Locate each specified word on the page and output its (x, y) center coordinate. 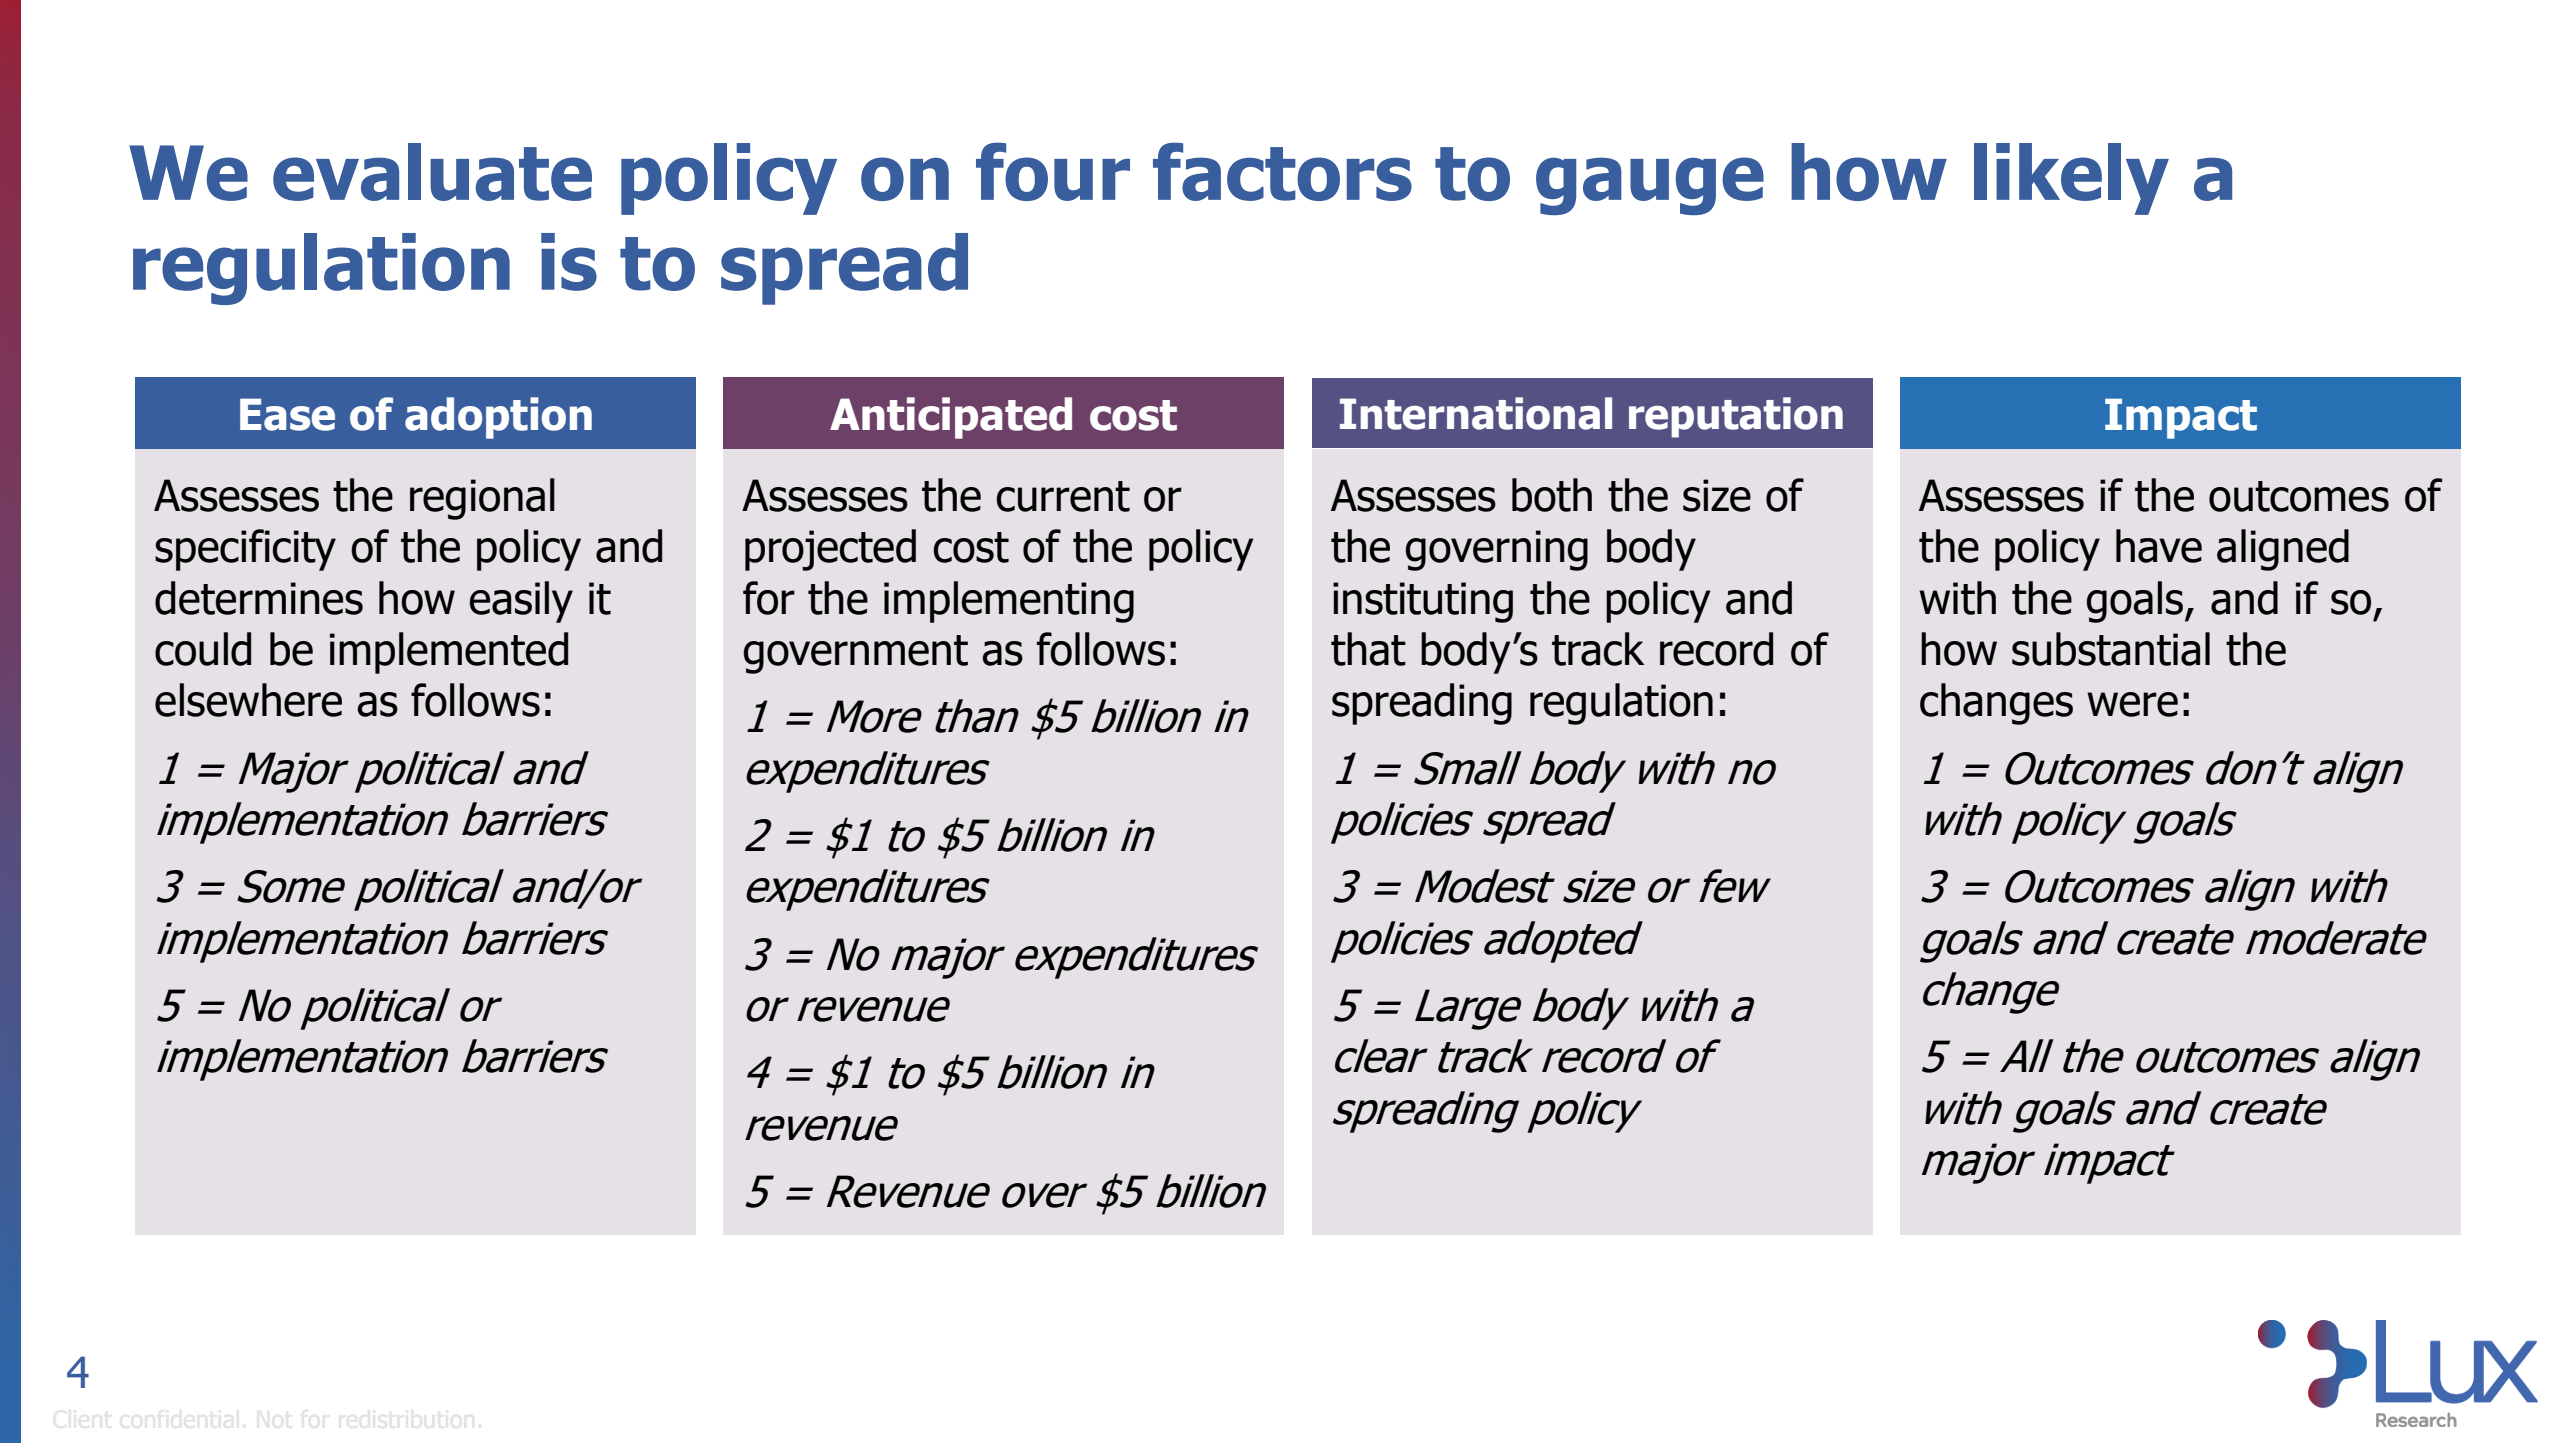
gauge (1650, 186)
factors (1282, 171)
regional (482, 499)
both (1552, 495)
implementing (1009, 602)
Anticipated (951, 418)
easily (521, 602)
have (2159, 546)
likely (2071, 179)
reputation (1736, 417)
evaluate (432, 172)
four (1053, 171)
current (1063, 496)
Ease (287, 414)
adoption (498, 418)
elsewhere (248, 700)
